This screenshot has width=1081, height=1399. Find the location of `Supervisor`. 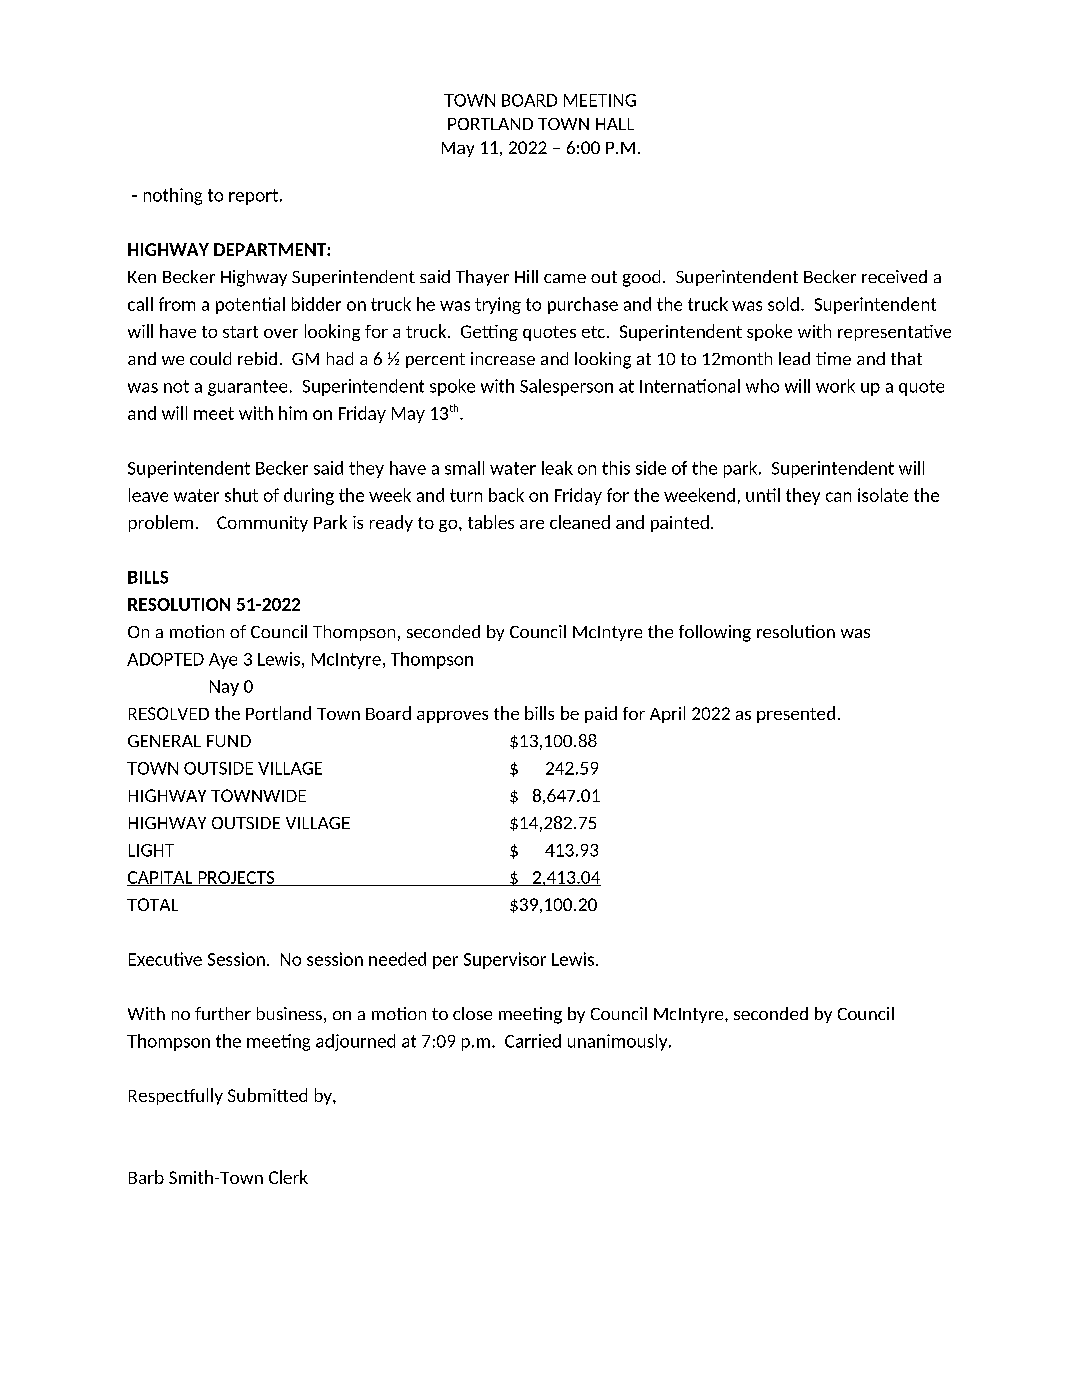

Supervisor is located at coordinates (505, 960).
